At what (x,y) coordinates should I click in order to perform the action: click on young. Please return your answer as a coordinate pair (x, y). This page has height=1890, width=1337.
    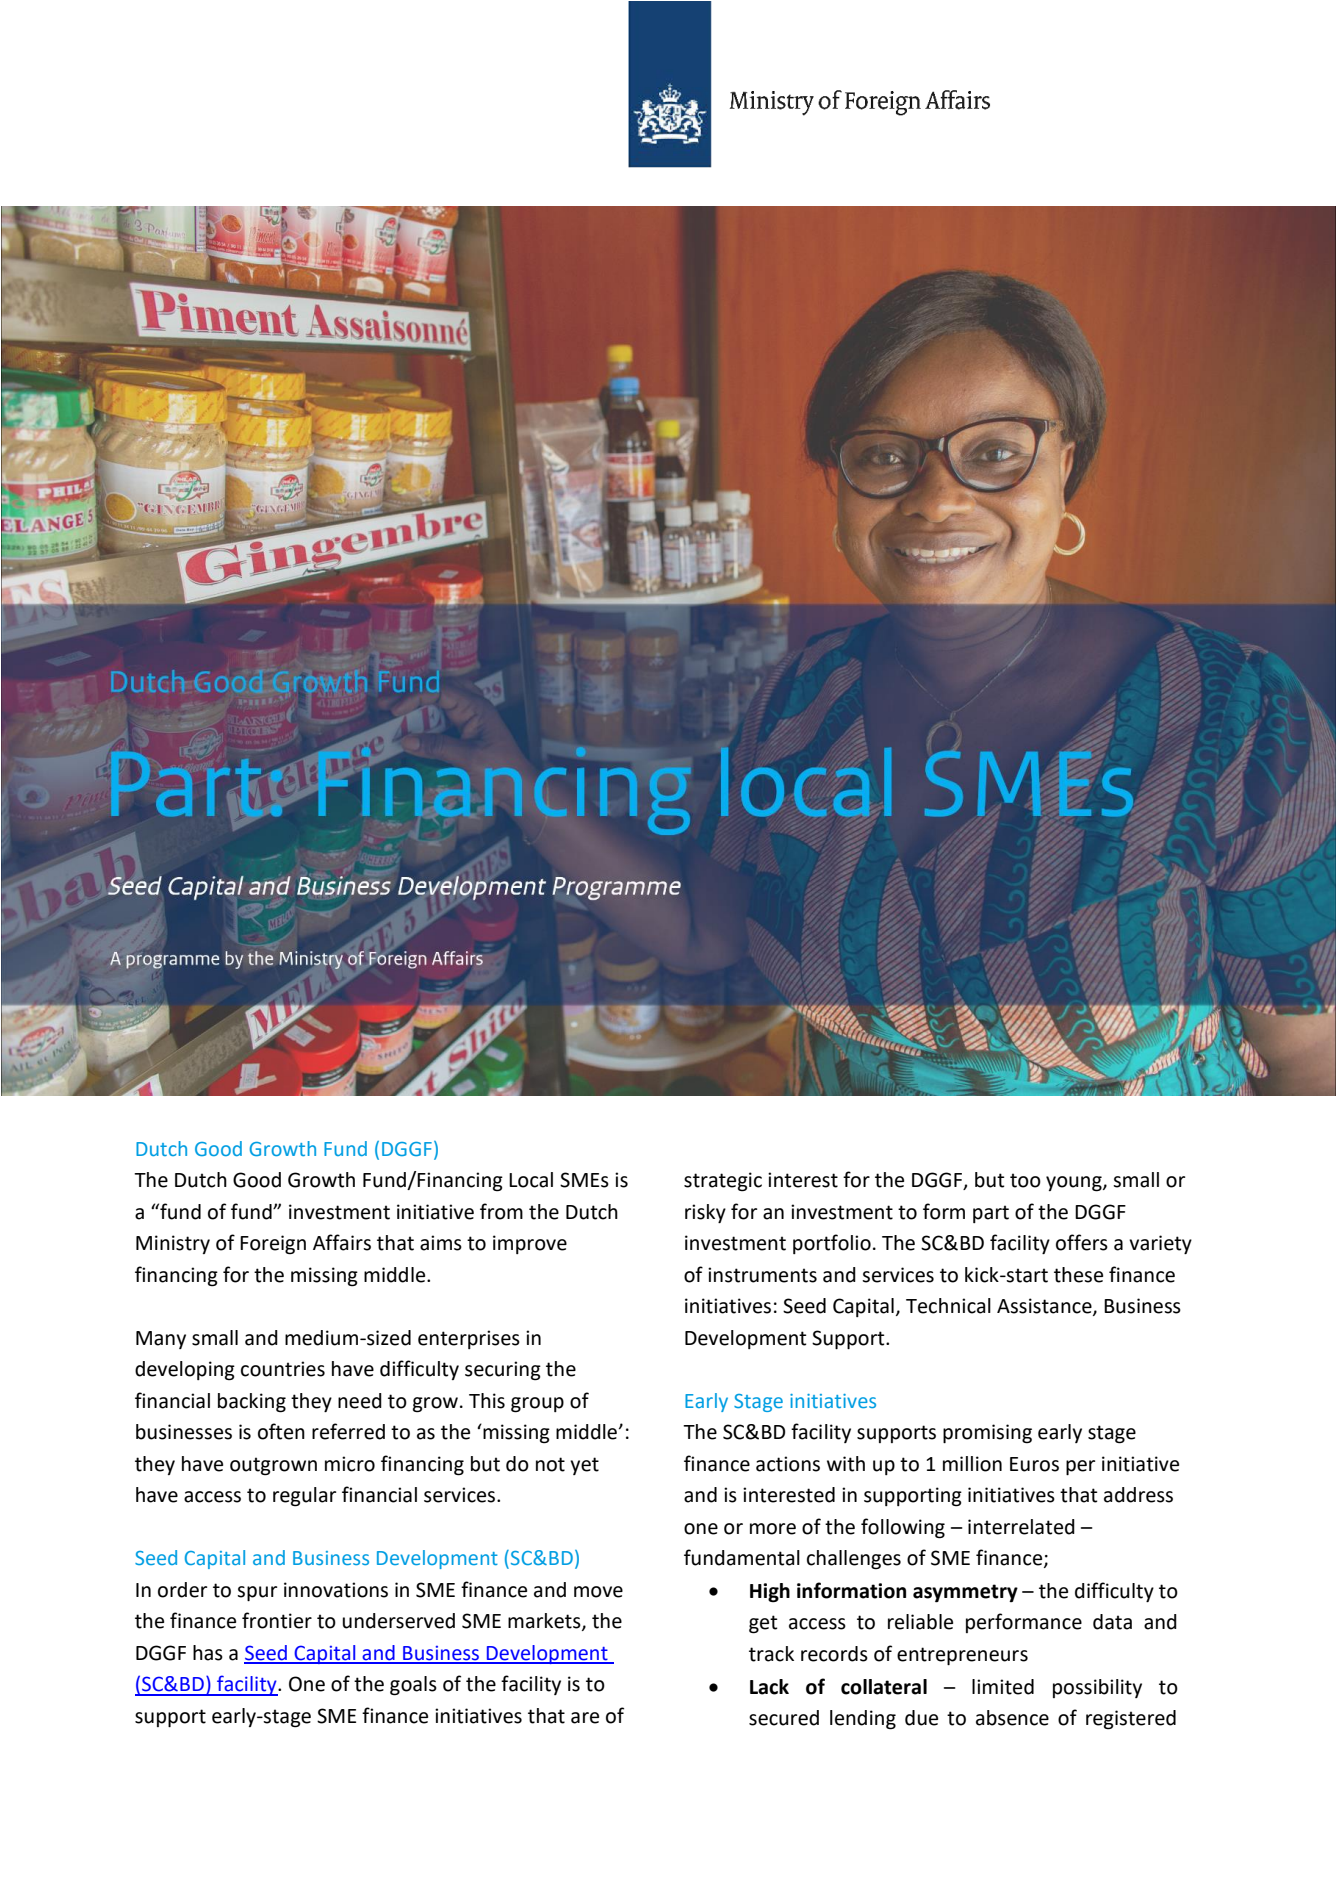
    Looking at the image, I should click on (1075, 1184).
